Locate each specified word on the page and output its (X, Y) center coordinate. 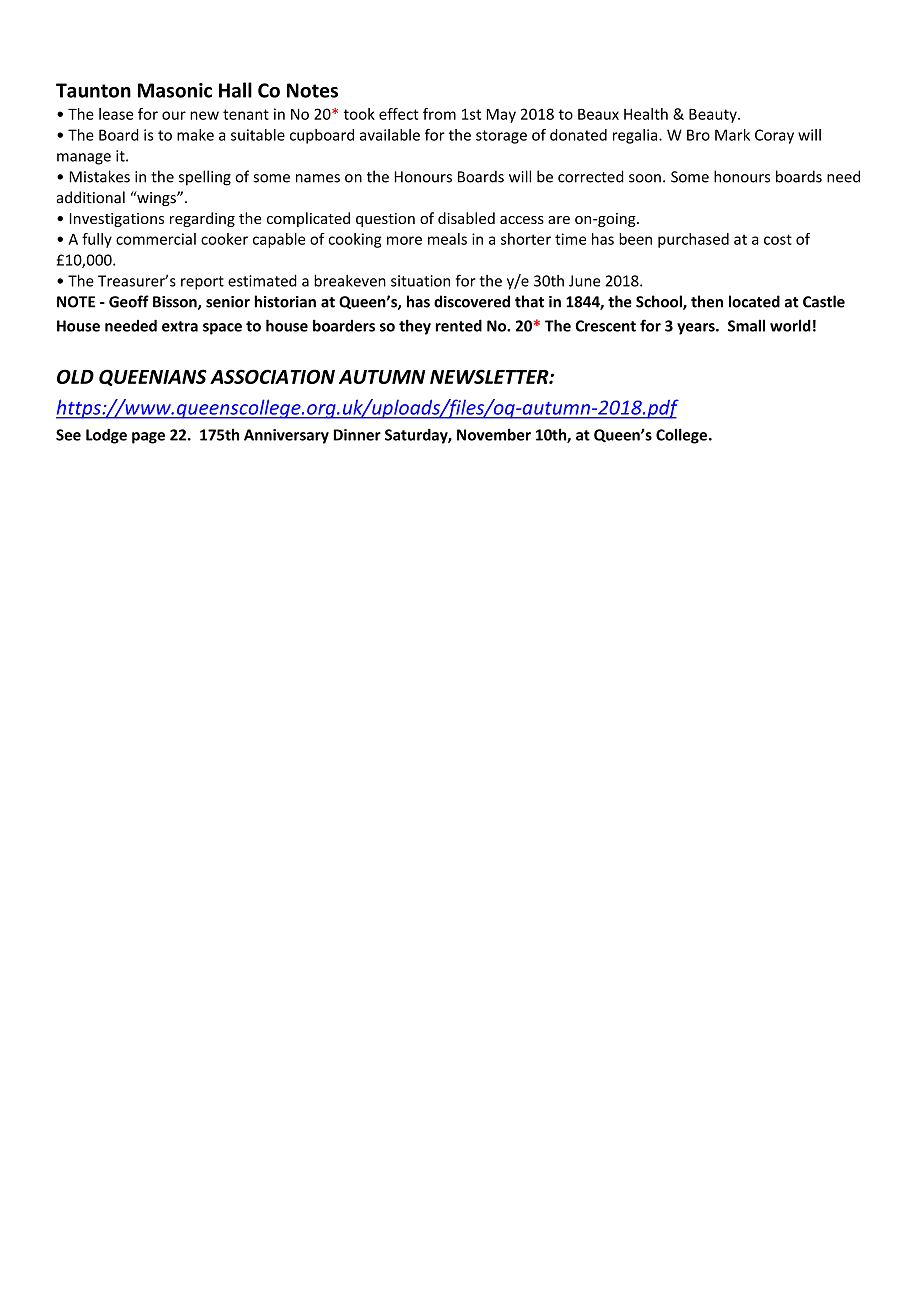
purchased (693, 240)
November (494, 434)
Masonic (175, 90)
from (439, 114)
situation (420, 281)
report (202, 283)
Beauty (714, 116)
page (148, 438)
